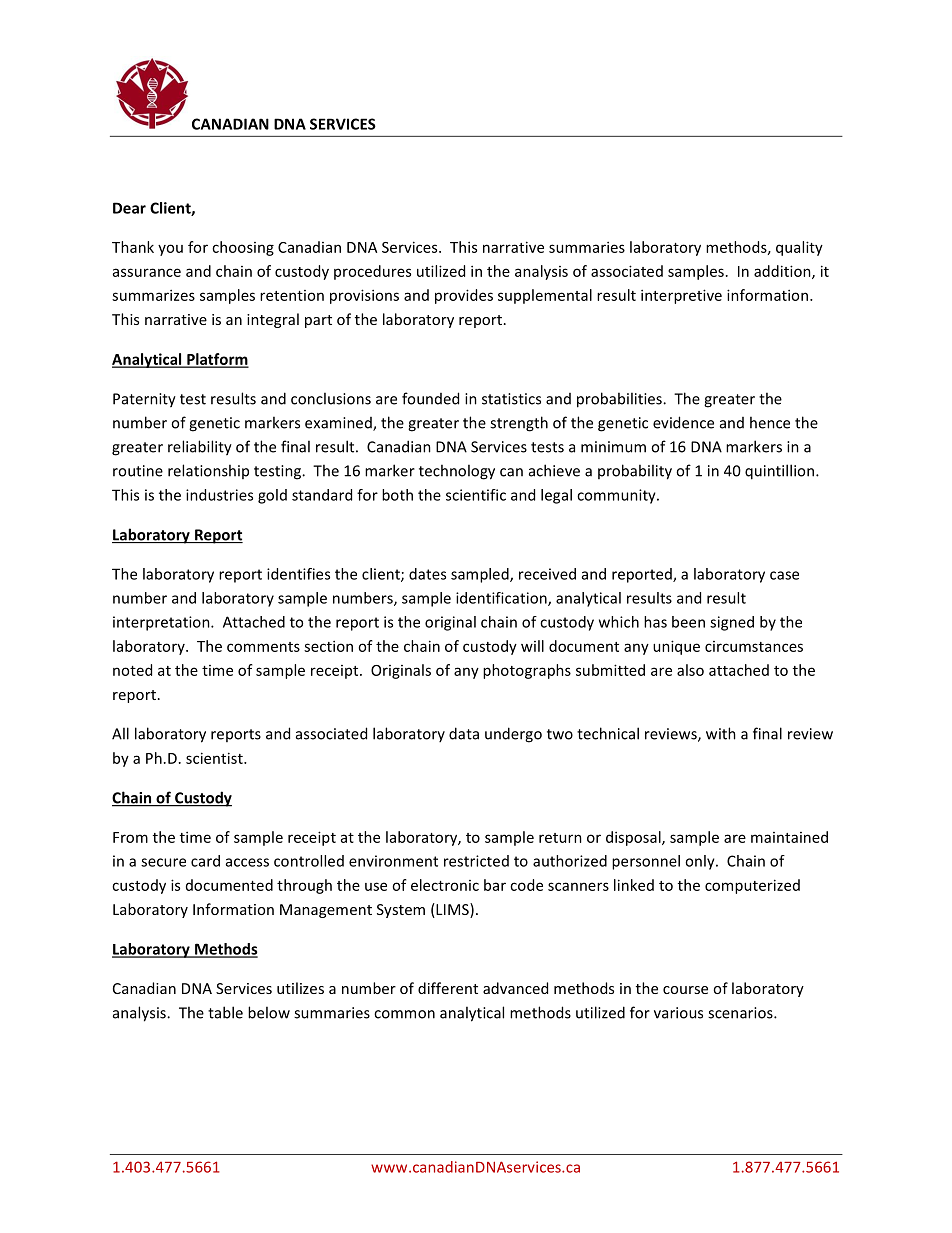  Describe the element at coordinates (789, 837) in the image. I see `maintained` at that location.
